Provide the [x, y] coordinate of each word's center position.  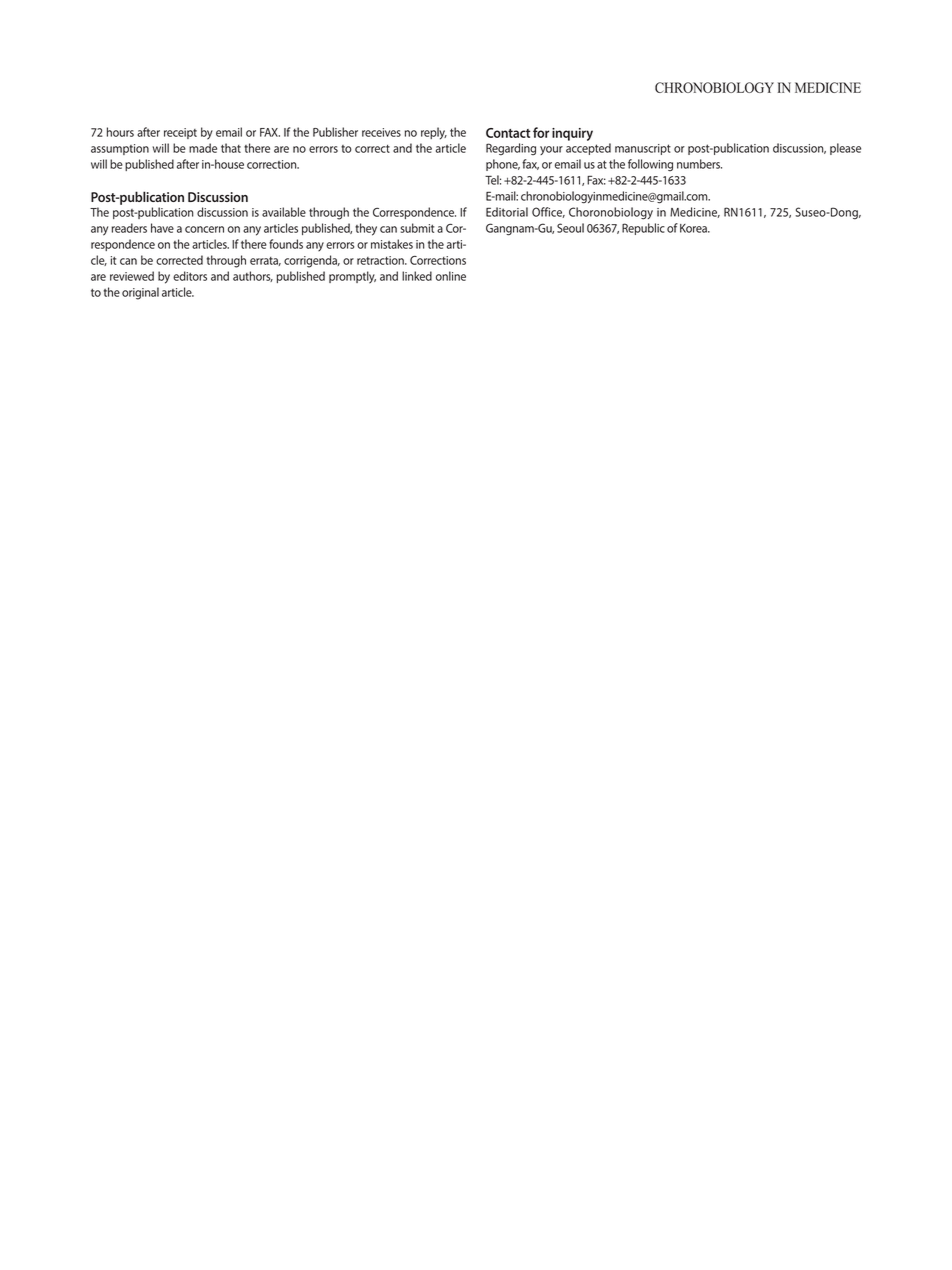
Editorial [507, 212]
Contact [508, 133]
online [451, 276]
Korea [694, 228]
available [284, 212]
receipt [180, 133]
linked [417, 276]
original [140, 293]
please [845, 149]
